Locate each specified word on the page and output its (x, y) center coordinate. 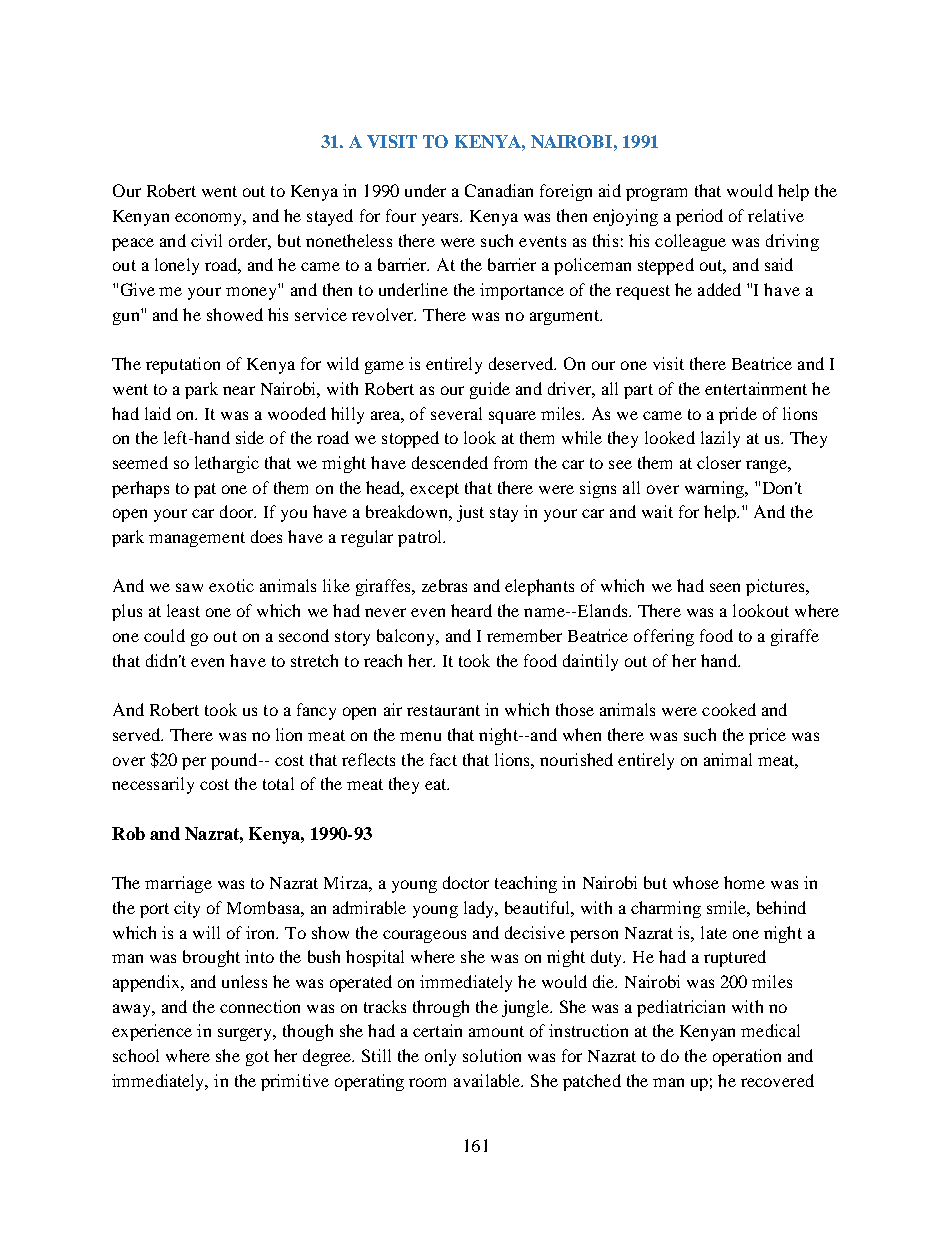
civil (206, 240)
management (197, 539)
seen (725, 587)
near (239, 390)
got (257, 1058)
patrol (421, 538)
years (442, 219)
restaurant (443, 710)
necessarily (153, 785)
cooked (729, 709)
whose (696, 882)
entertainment (756, 388)
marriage (178, 884)
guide (490, 390)
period (699, 217)
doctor (466, 882)
